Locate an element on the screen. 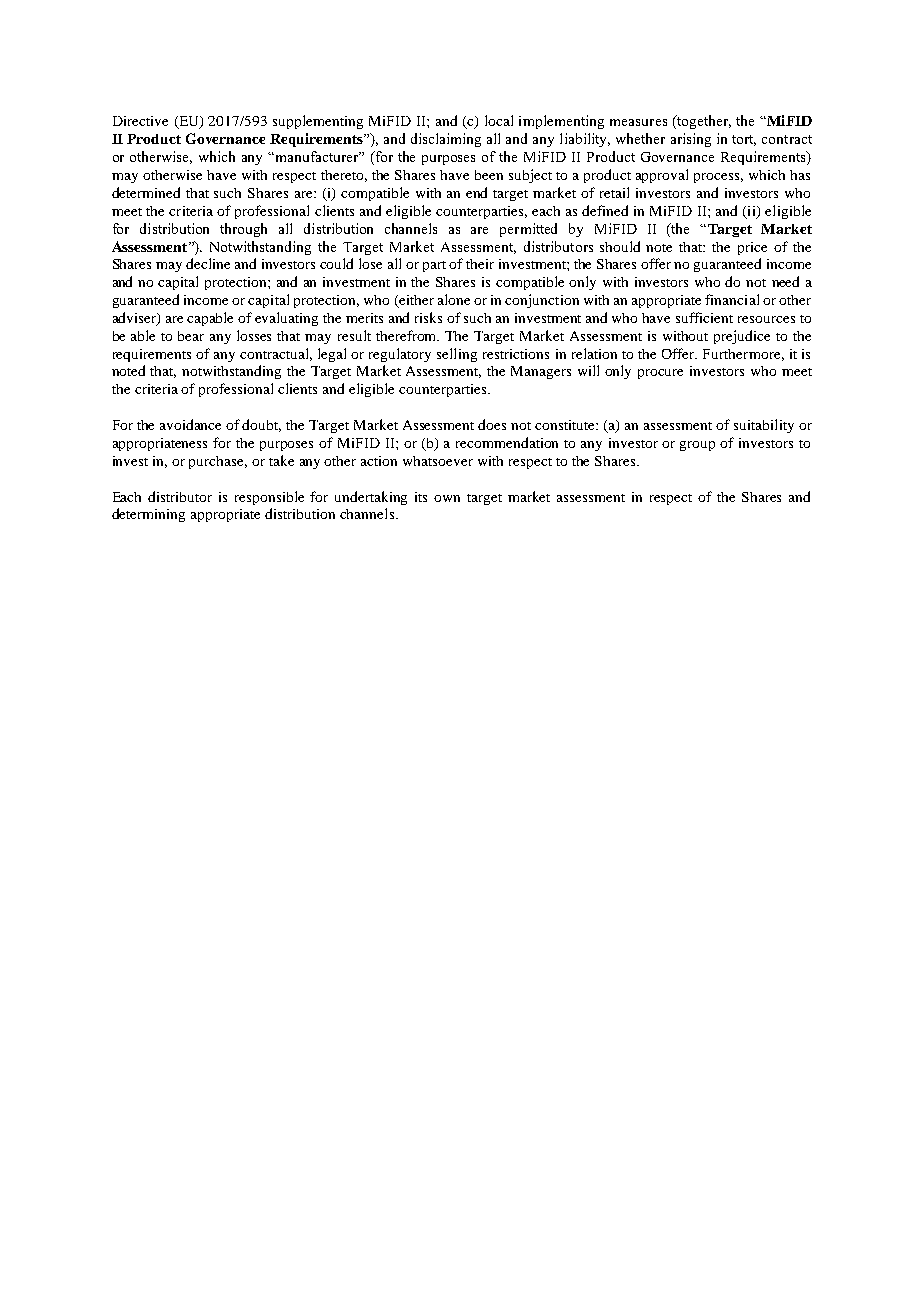 The image size is (924, 1308). decline is located at coordinates (208, 263).
